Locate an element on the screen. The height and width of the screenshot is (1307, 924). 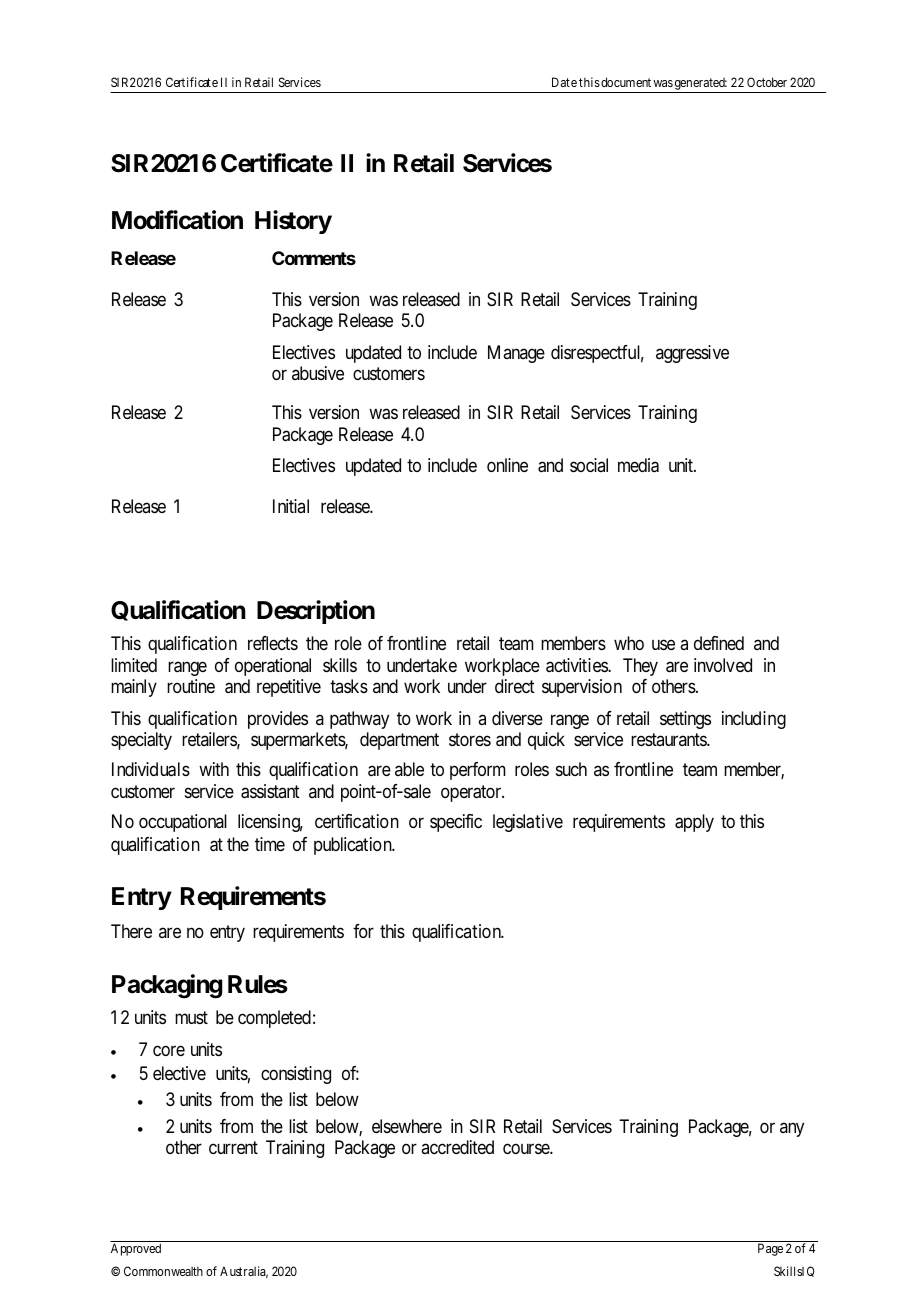
Page is located at coordinates (770, 1249).
